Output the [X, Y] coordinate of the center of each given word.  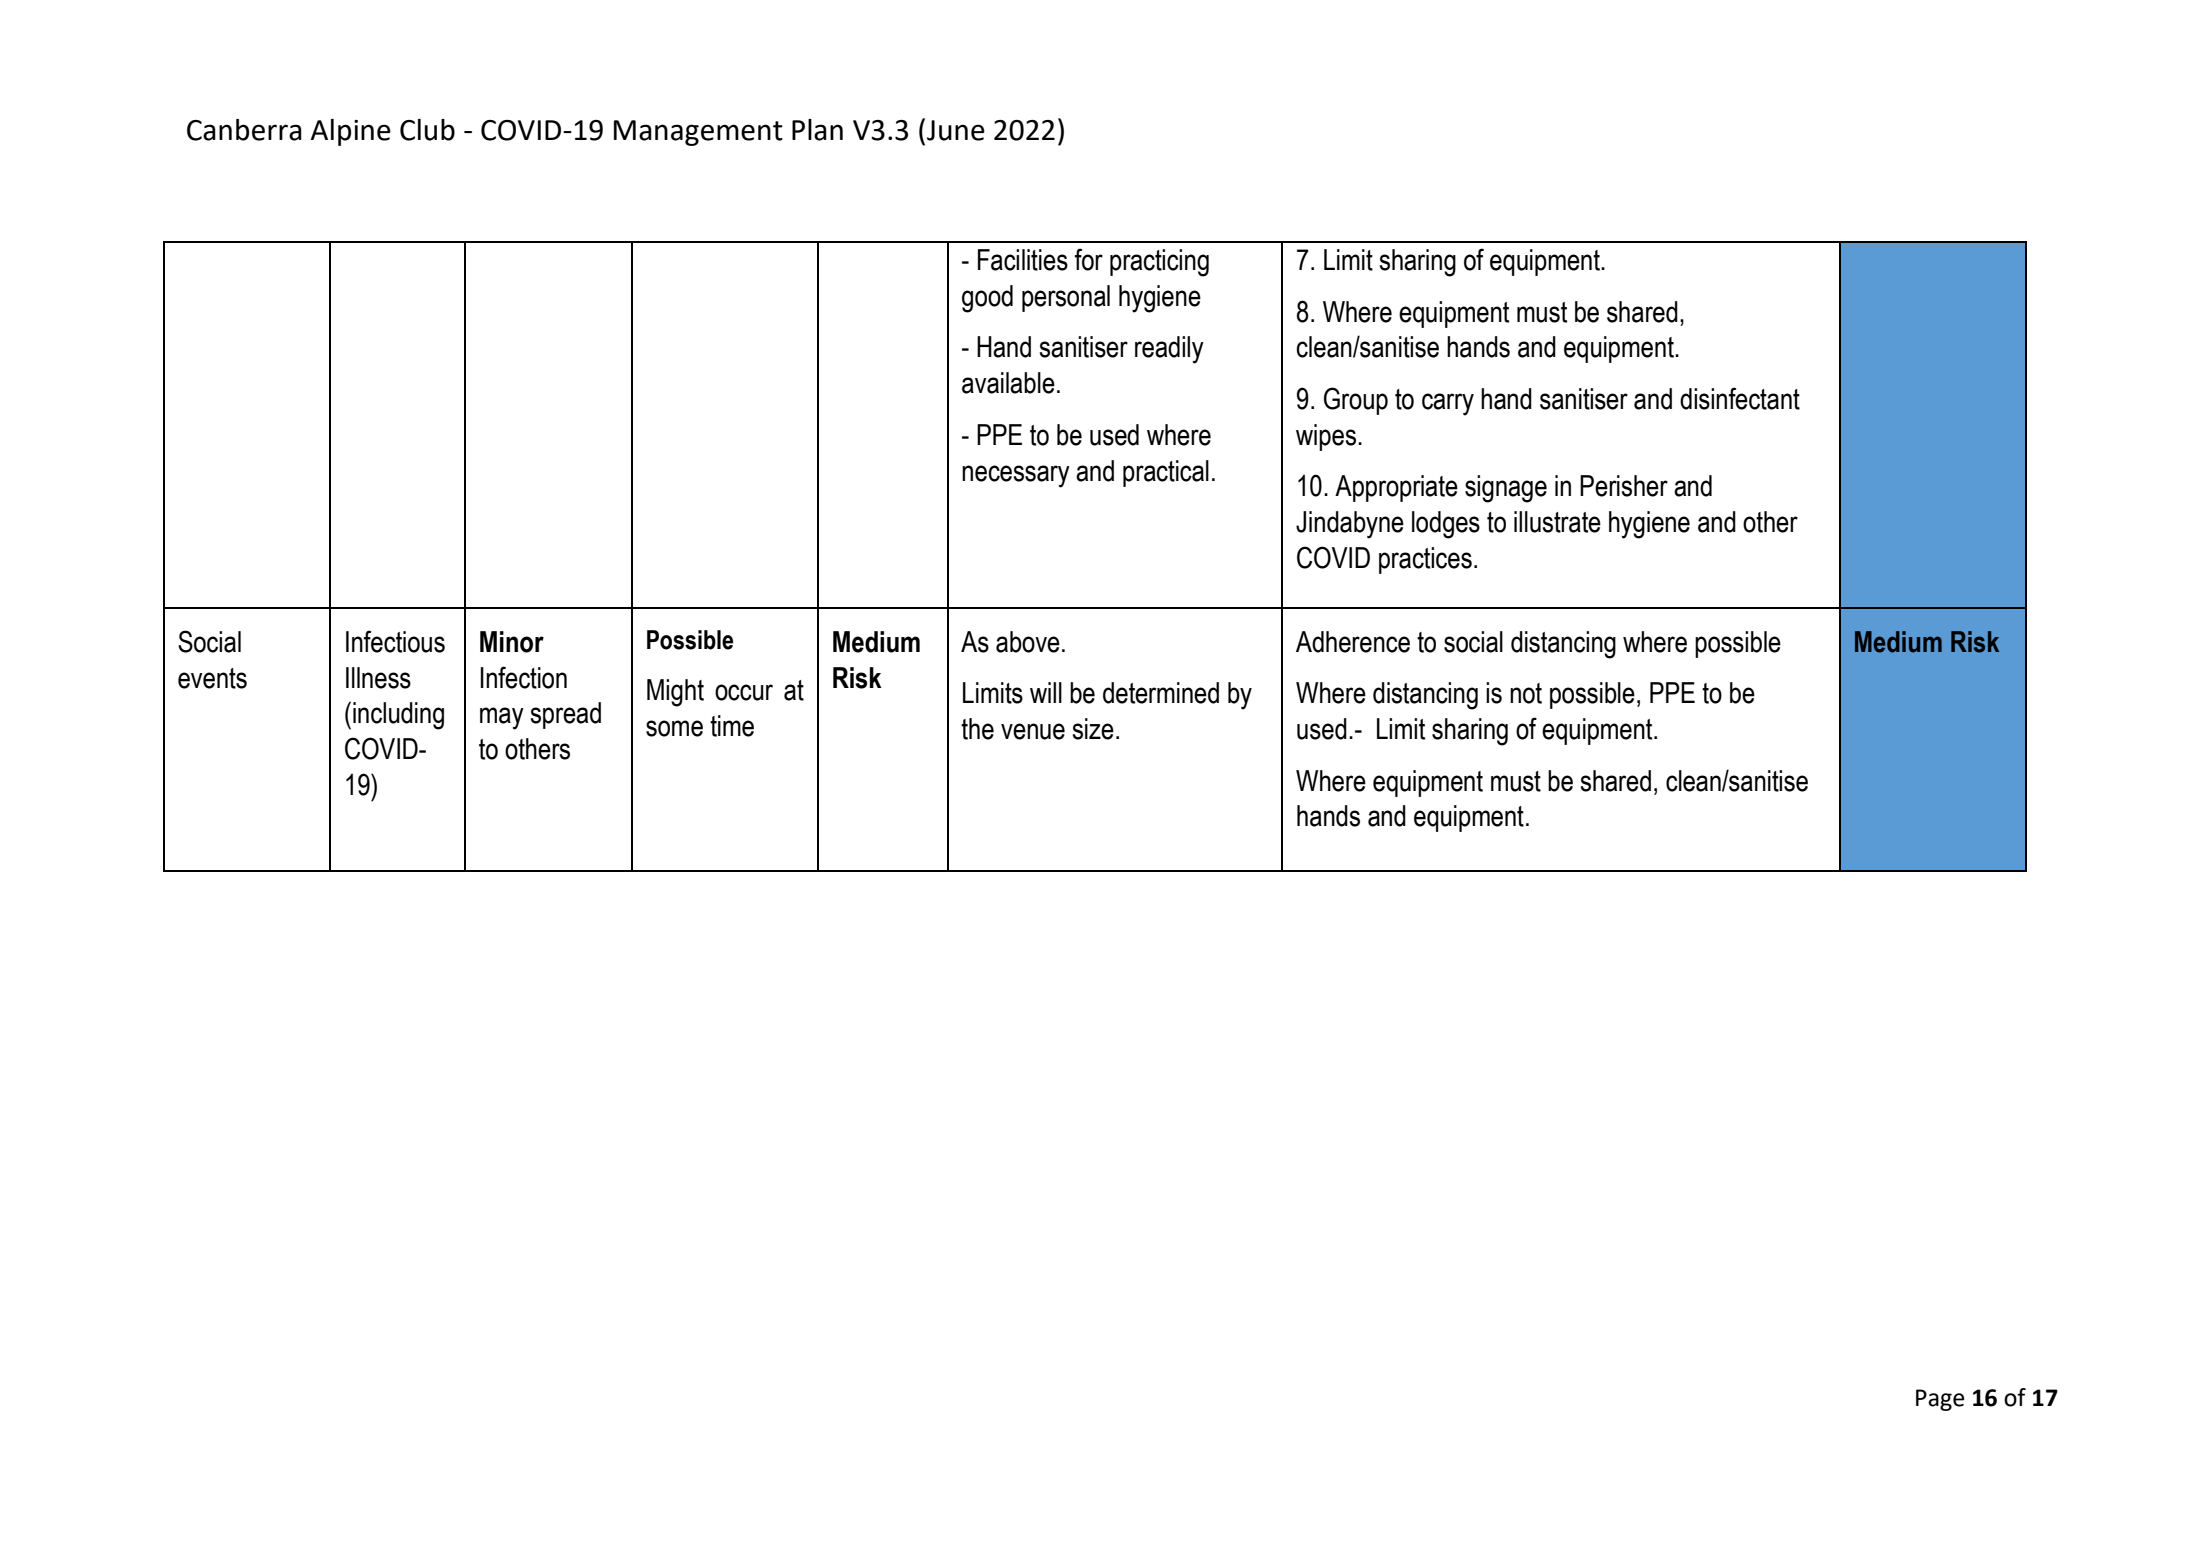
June [956, 130]
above [1028, 642]
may [502, 718]
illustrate [1557, 522]
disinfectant [1740, 398]
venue [1033, 731]
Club [427, 130]
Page [1940, 1400]
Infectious [395, 641]
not [1526, 693]
